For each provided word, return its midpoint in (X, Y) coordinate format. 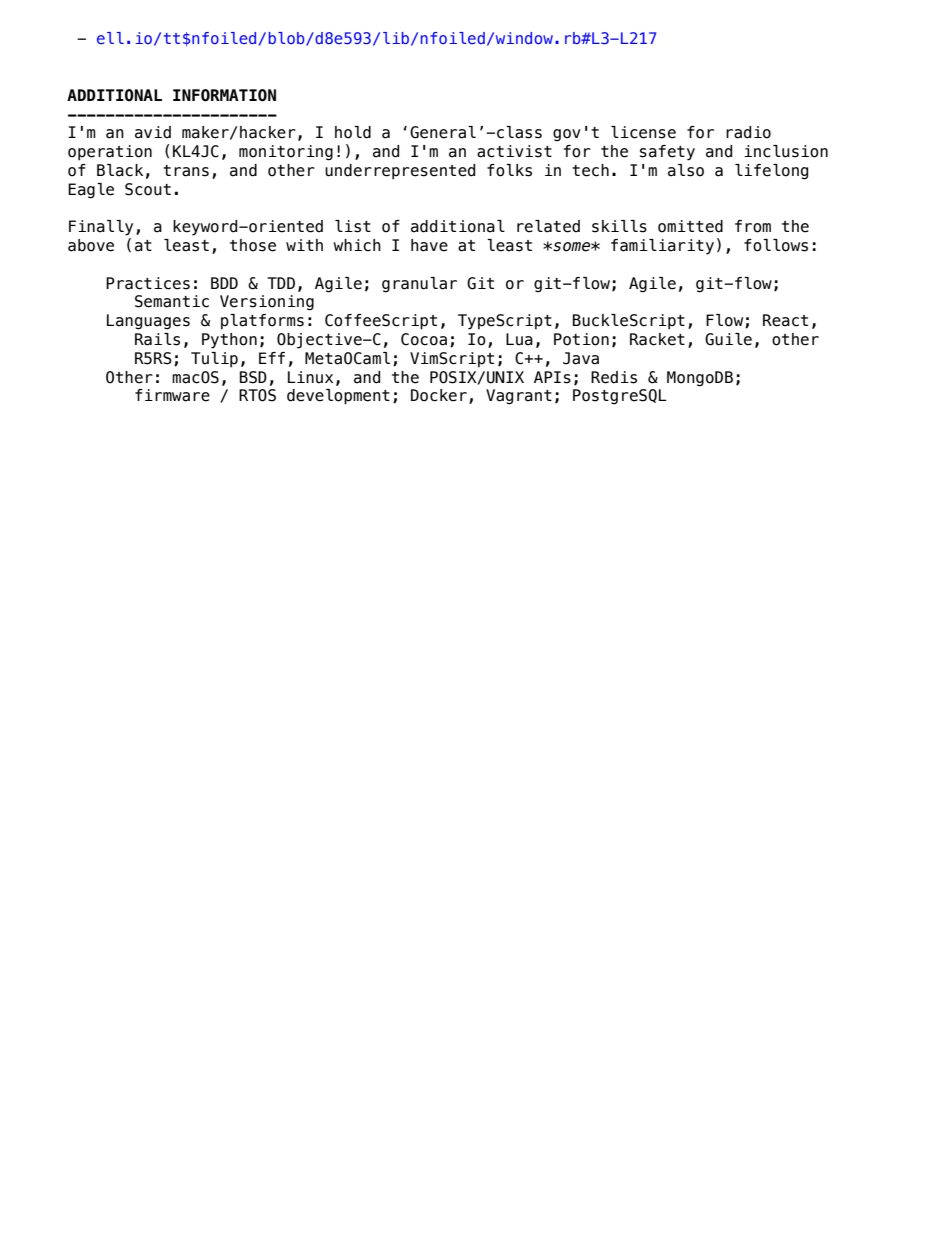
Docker (439, 395)
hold (353, 132)
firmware (172, 395)
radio (748, 132)
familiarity (662, 247)
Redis (614, 377)
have (429, 245)
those (253, 245)
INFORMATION (224, 95)
